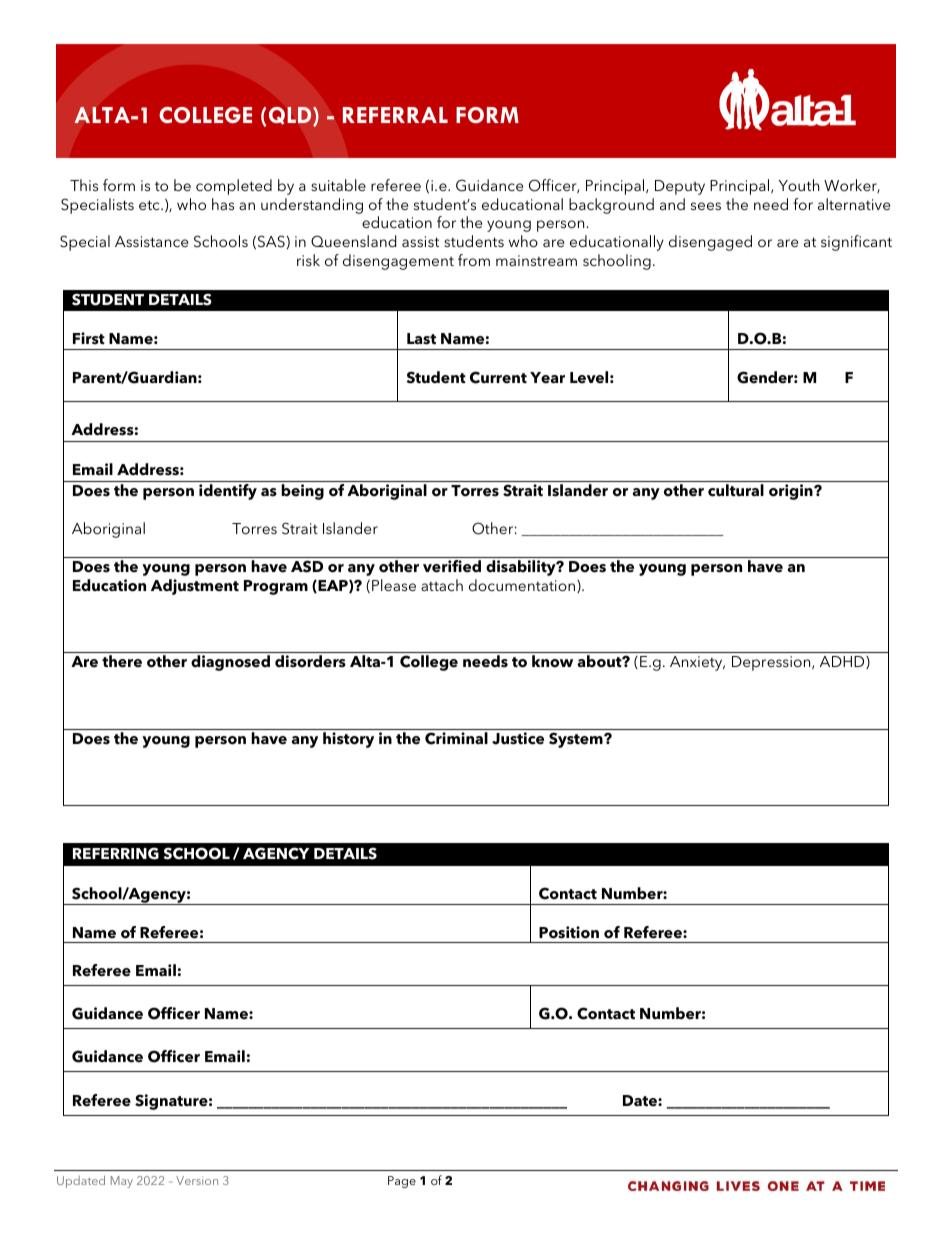 The image size is (952, 1233). I want to click on cultural, so click(736, 490).
